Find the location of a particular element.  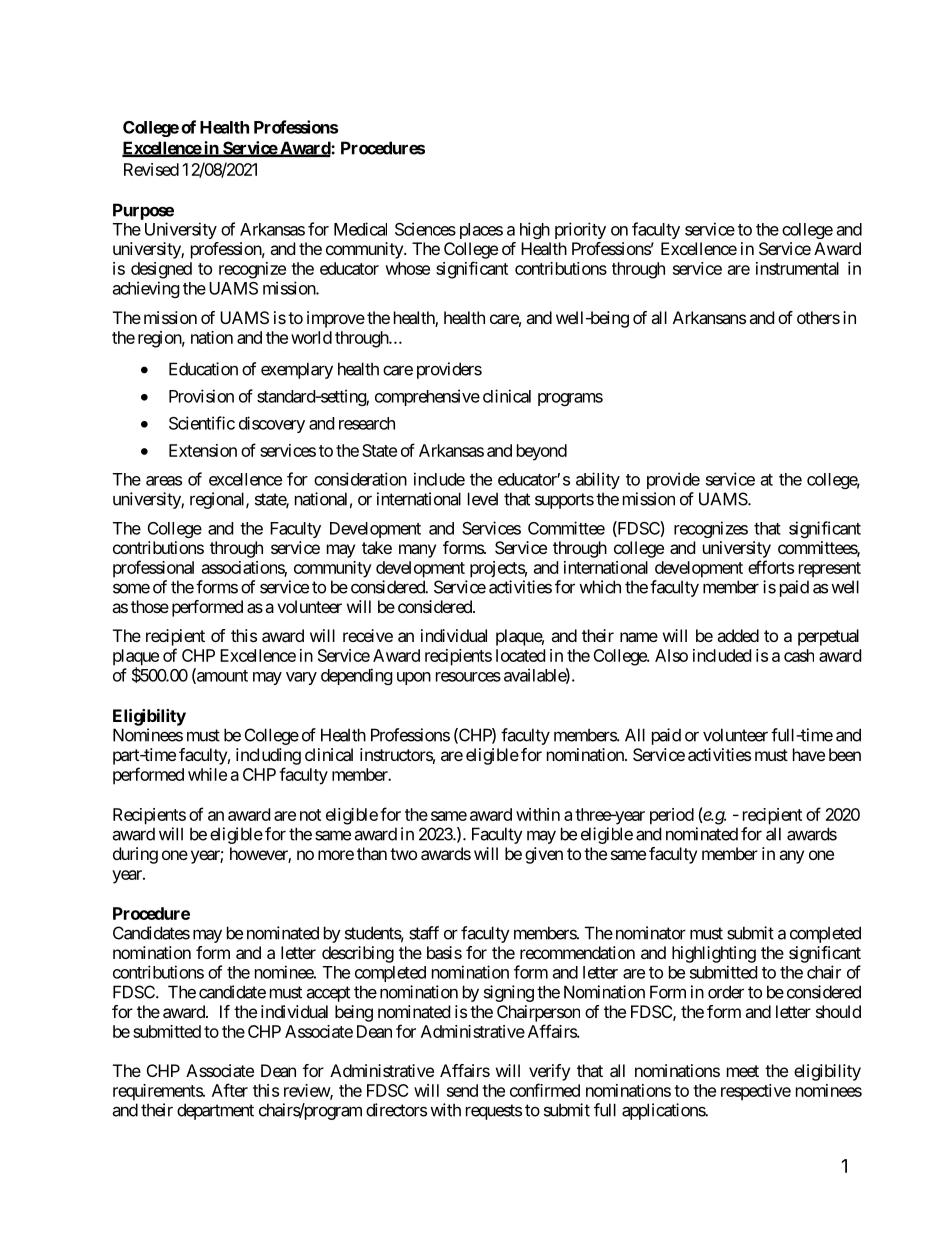

Sciences is located at coordinates (425, 229).
